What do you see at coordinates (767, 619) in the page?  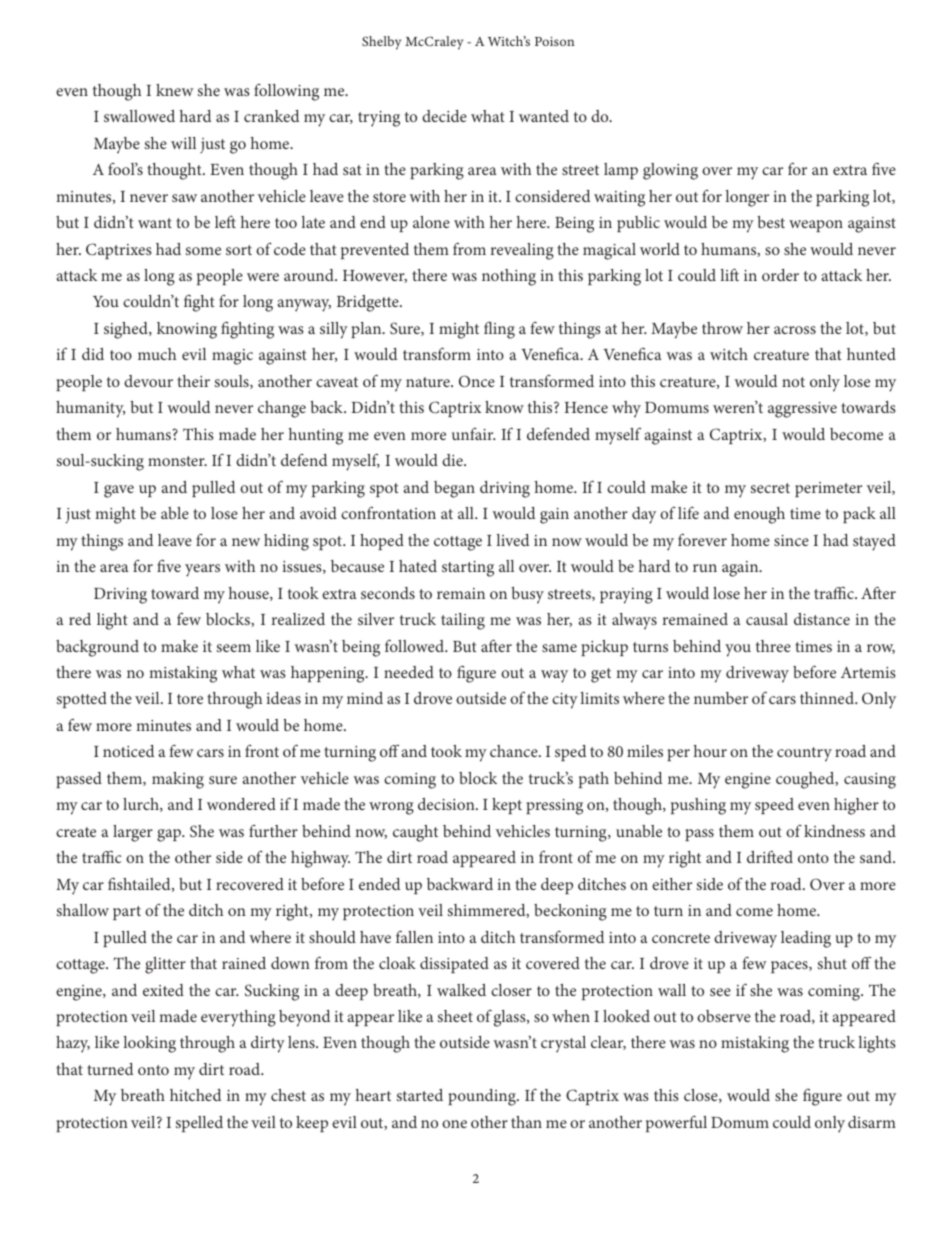 I see `causal` at bounding box center [767, 619].
